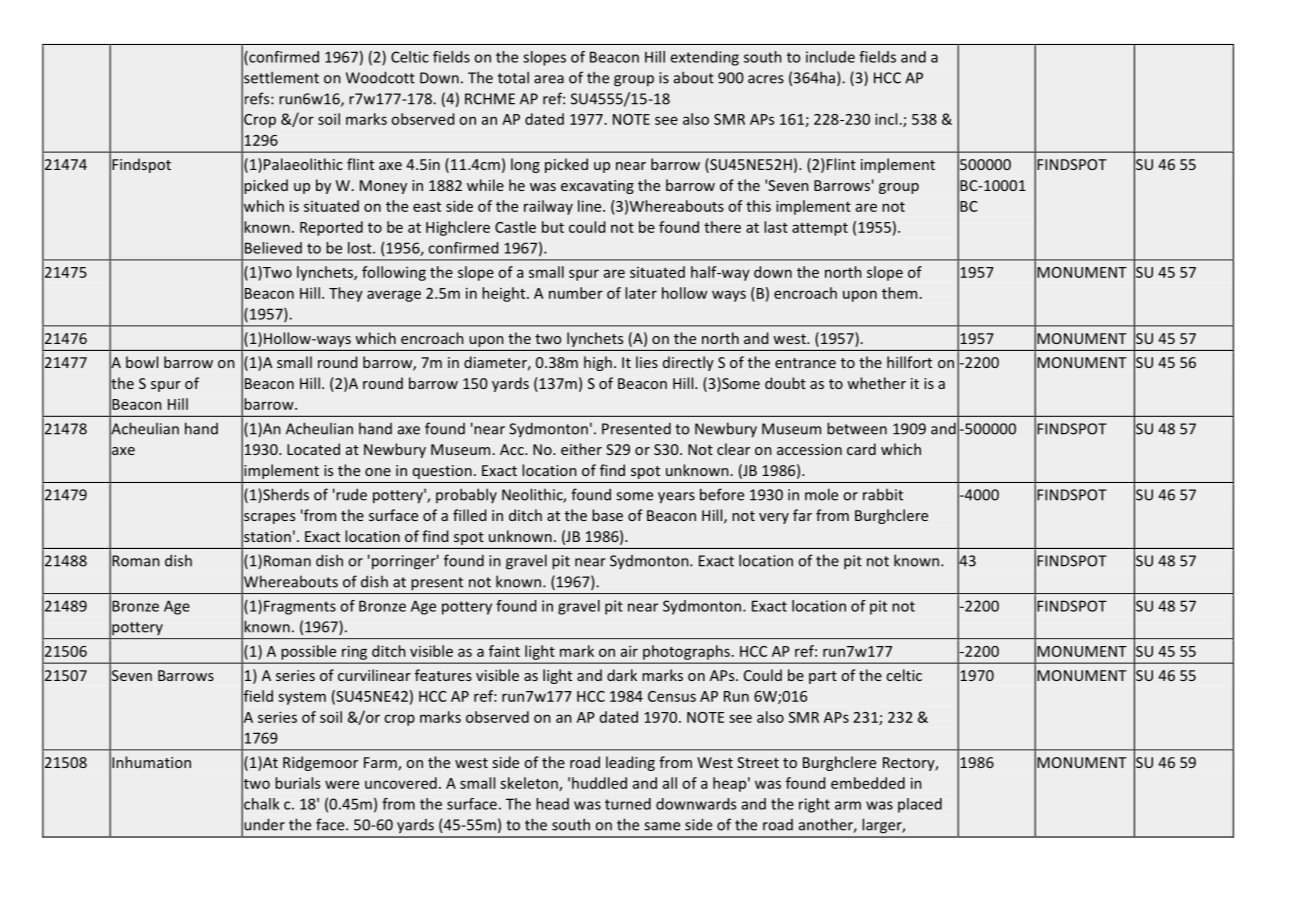 The height and width of the screenshot is (924, 1308). Describe the element at coordinates (820, 229) in the screenshot. I see `attempt` at that location.
